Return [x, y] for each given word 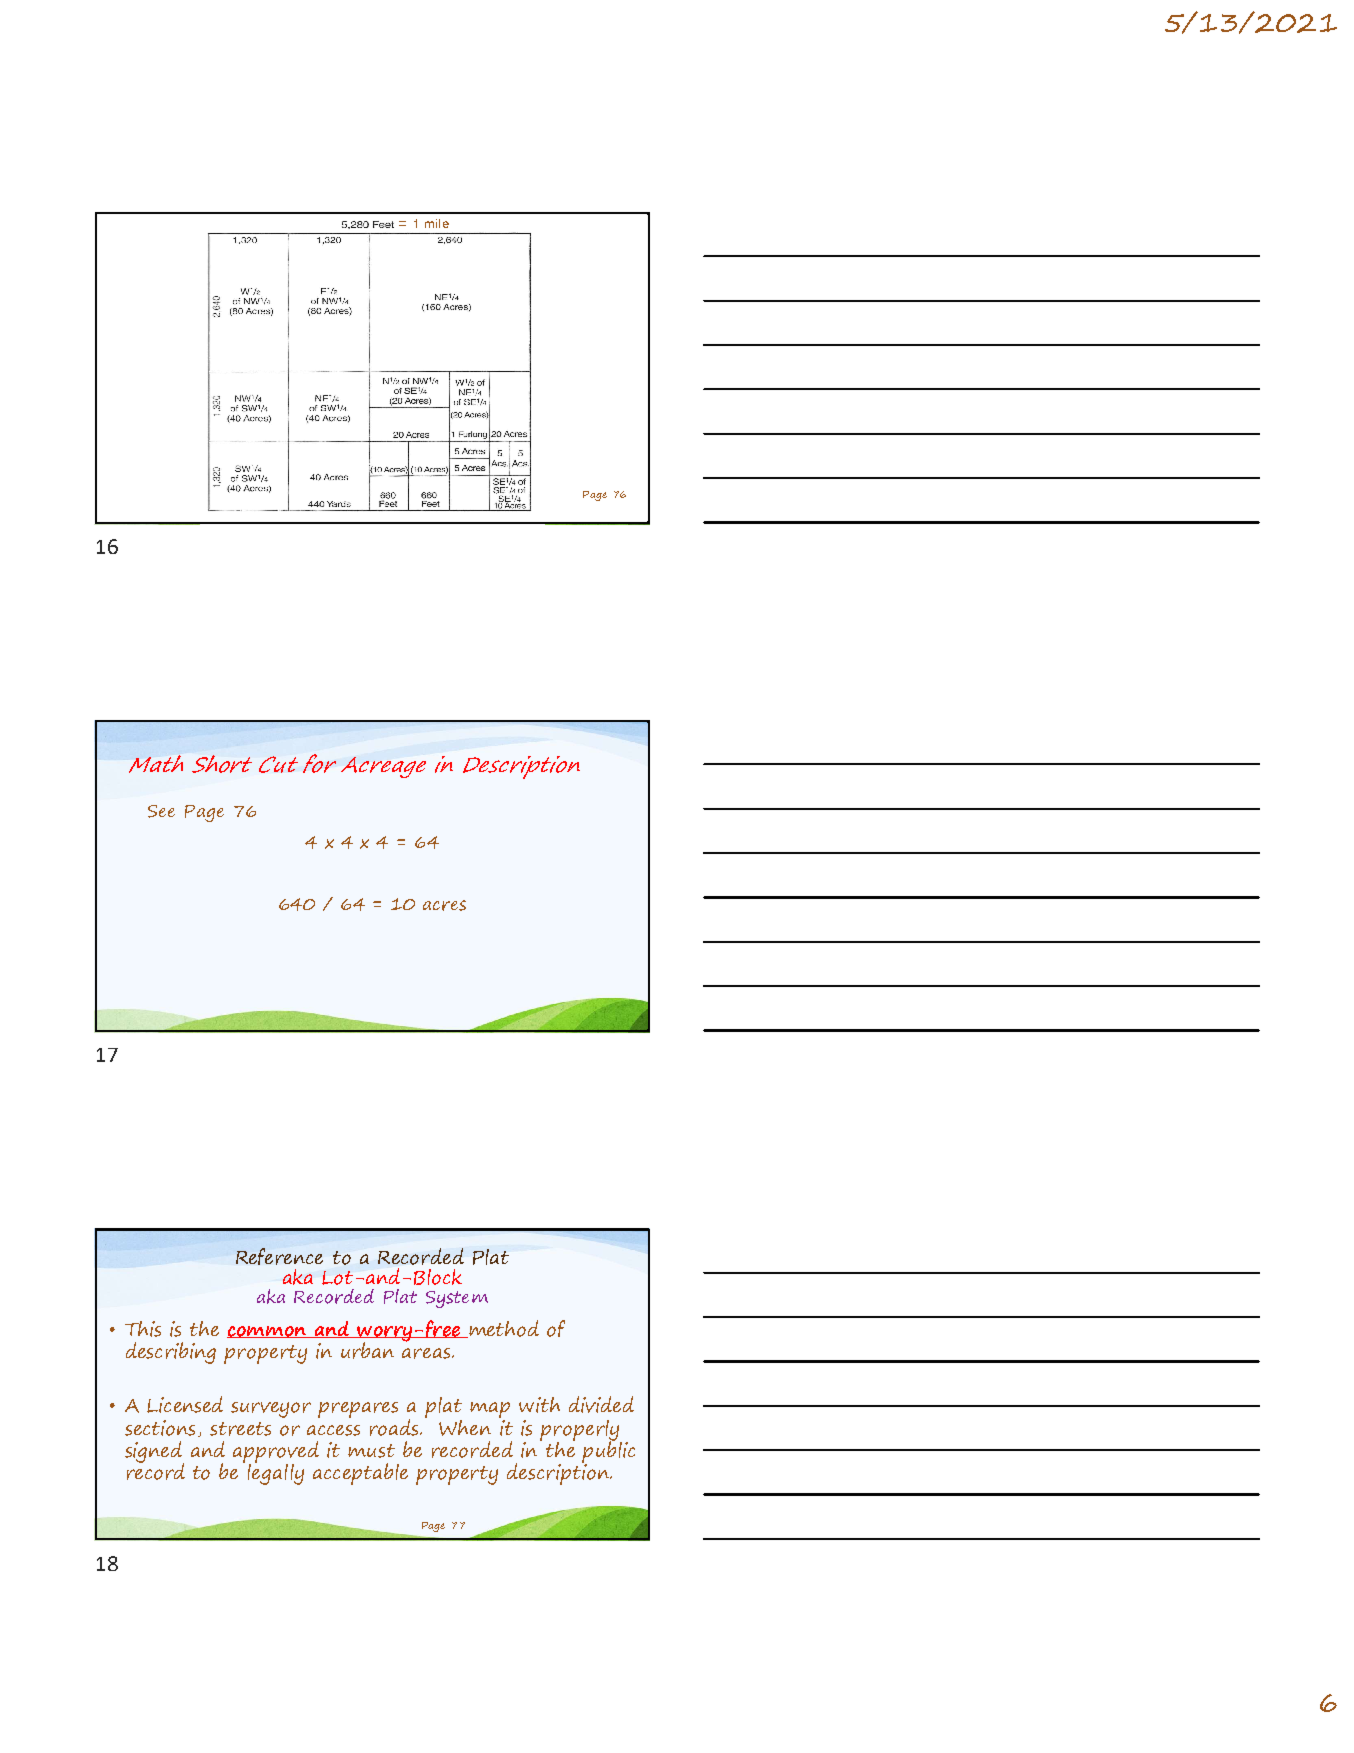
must [371, 1451]
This [143, 1329]
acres [444, 905]
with [539, 1405]
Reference [279, 1256]
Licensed [185, 1404]
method [503, 1329]
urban [367, 1350]
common [268, 1332]
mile [437, 223]
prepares [358, 1410]
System [457, 1299]
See [161, 811]
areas [427, 1353]
